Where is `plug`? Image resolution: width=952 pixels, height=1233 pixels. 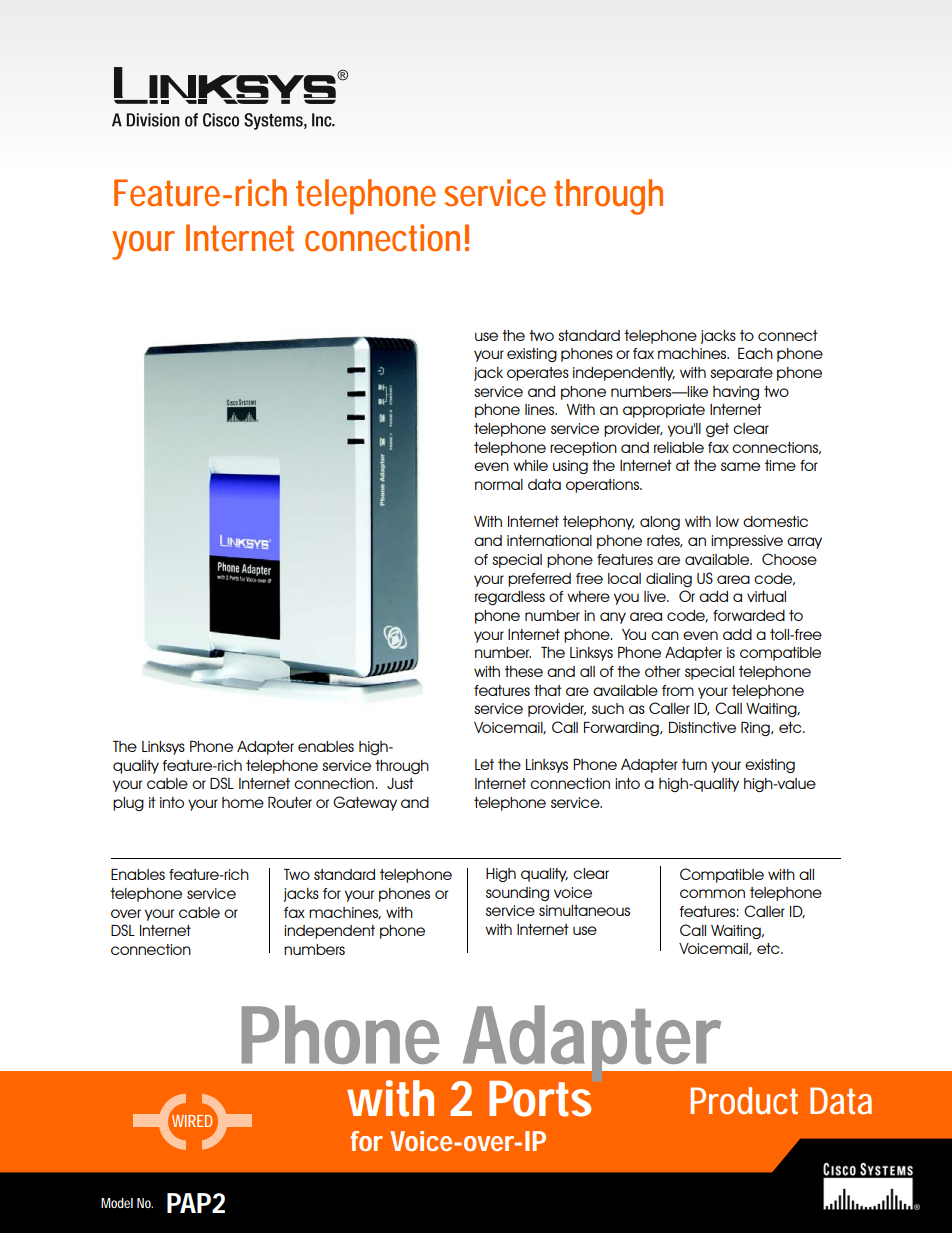 plug is located at coordinates (128, 804).
